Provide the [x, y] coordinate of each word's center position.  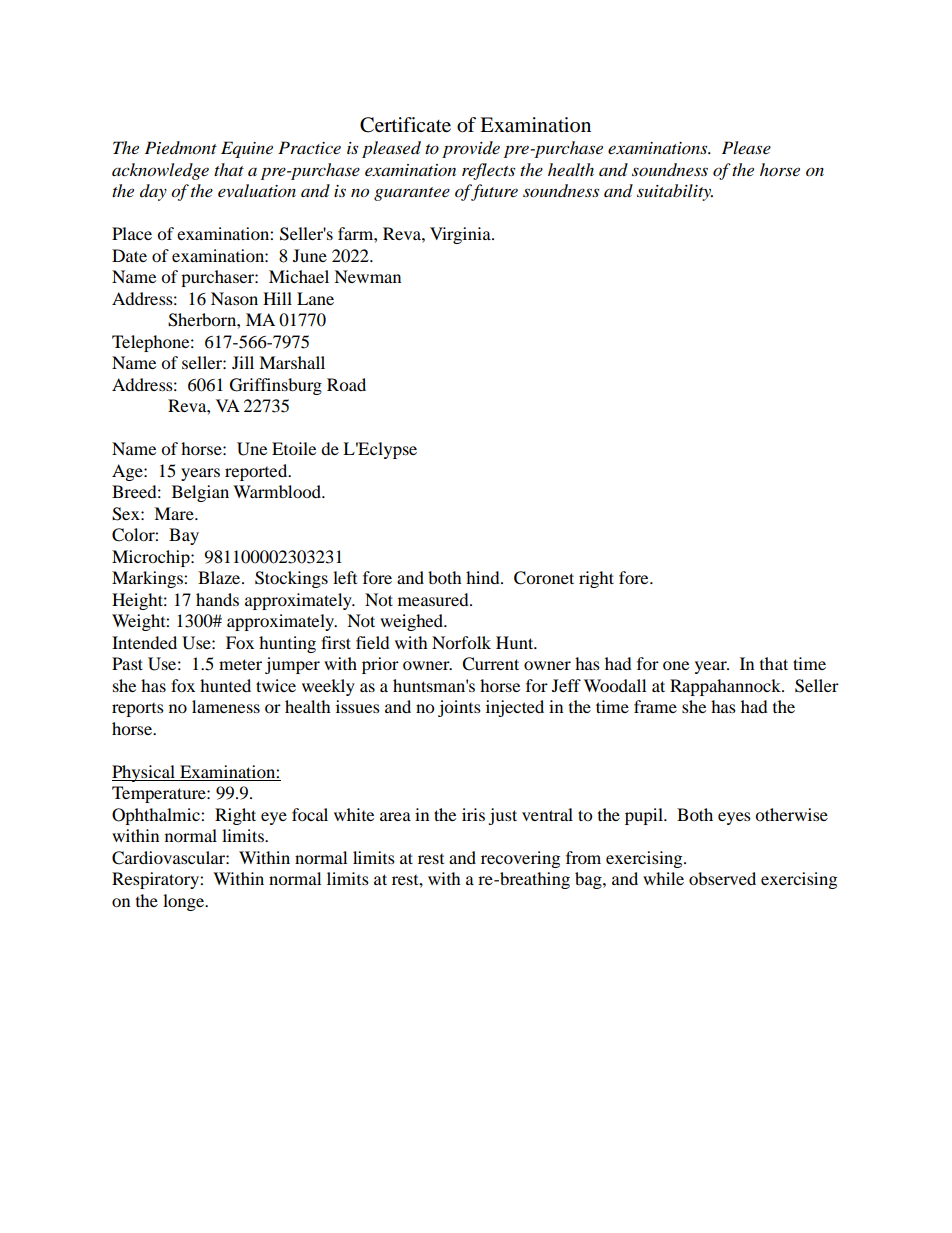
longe [185, 902]
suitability [675, 192]
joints [459, 708]
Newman [367, 276]
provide [471, 149]
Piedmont [181, 148]
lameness [226, 706]
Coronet [544, 578]
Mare [175, 513]
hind [484, 577]
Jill [243, 362]
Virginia [461, 235]
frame [655, 706]
